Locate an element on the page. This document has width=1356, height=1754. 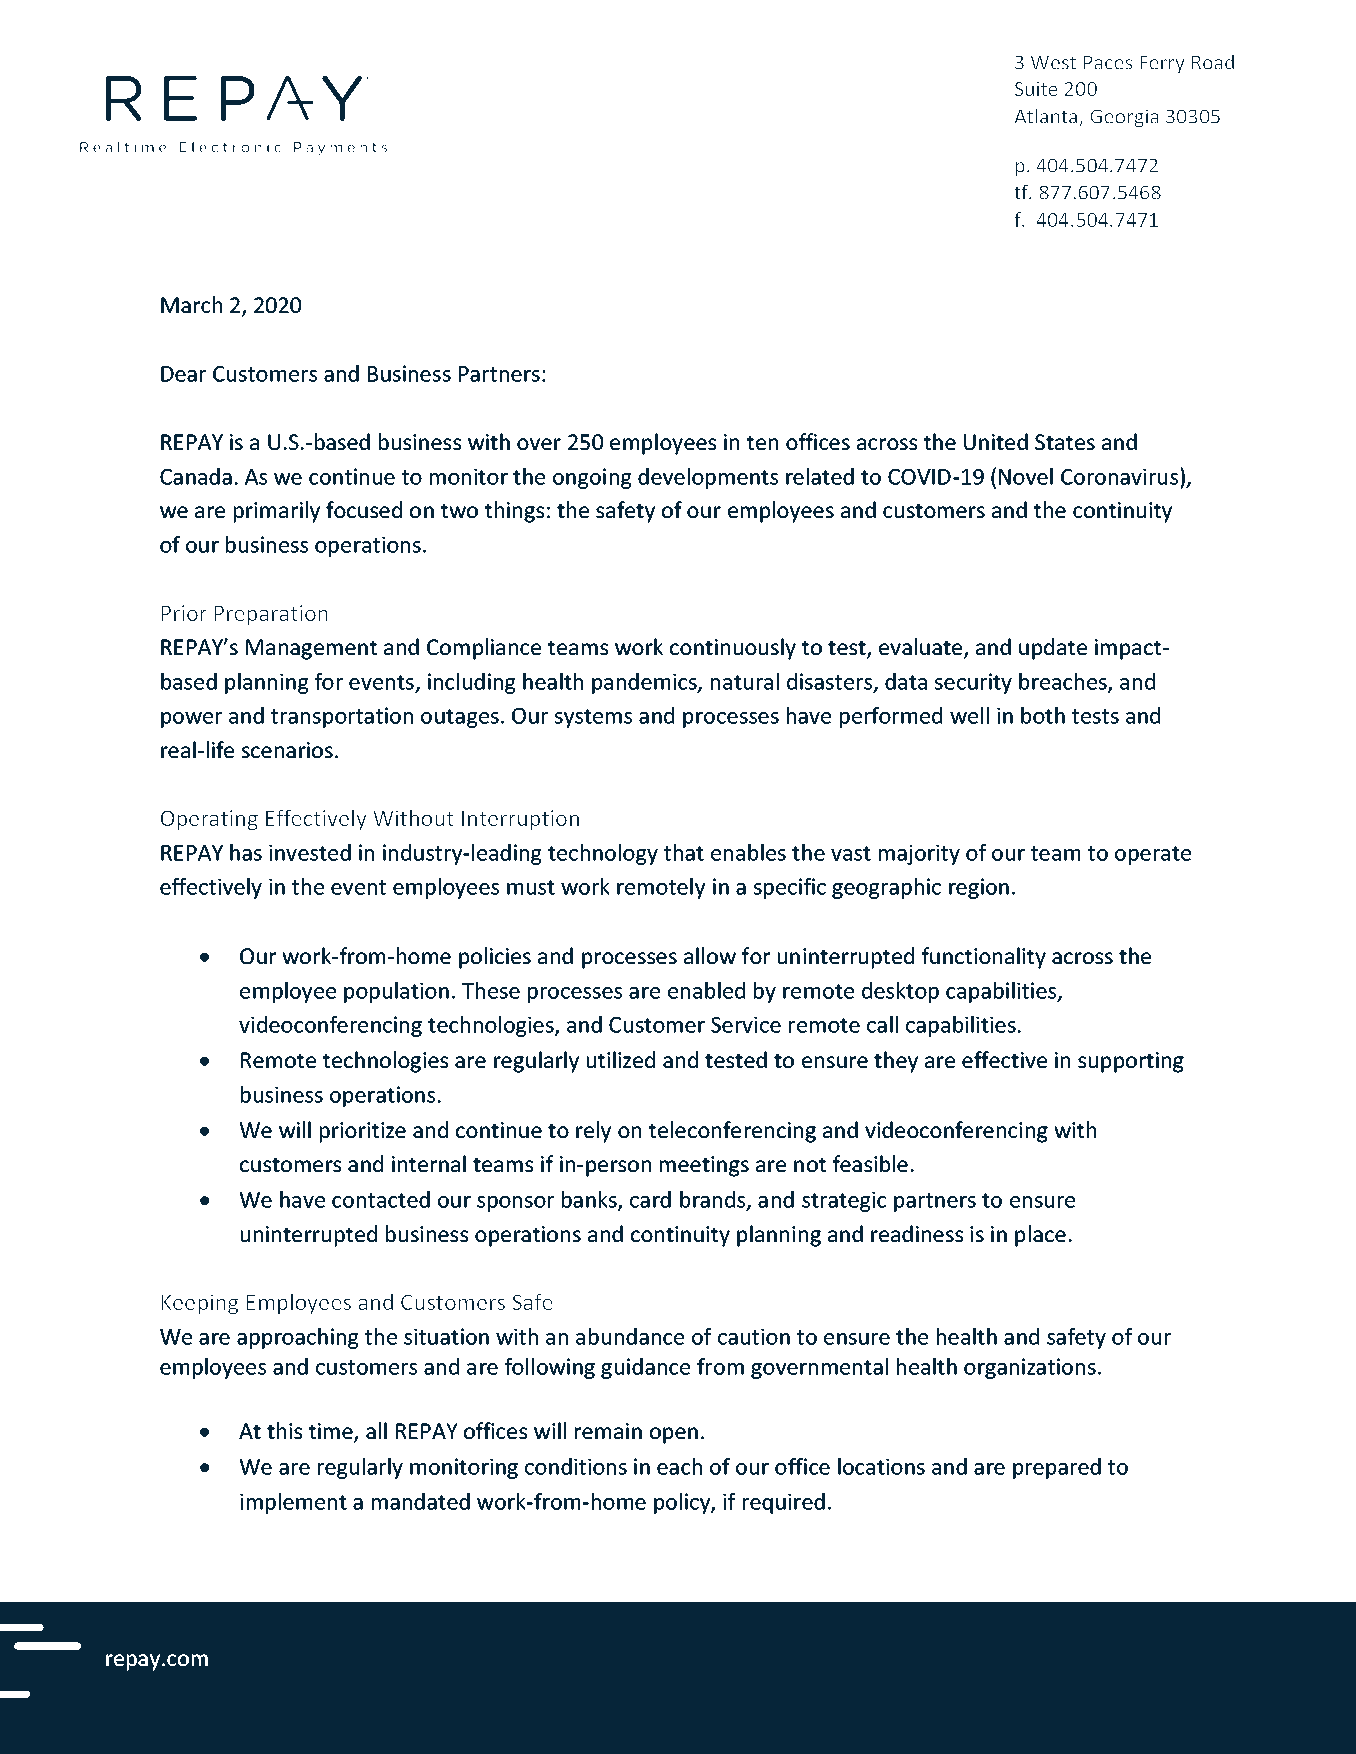
scenarios is located at coordinates (287, 750).
